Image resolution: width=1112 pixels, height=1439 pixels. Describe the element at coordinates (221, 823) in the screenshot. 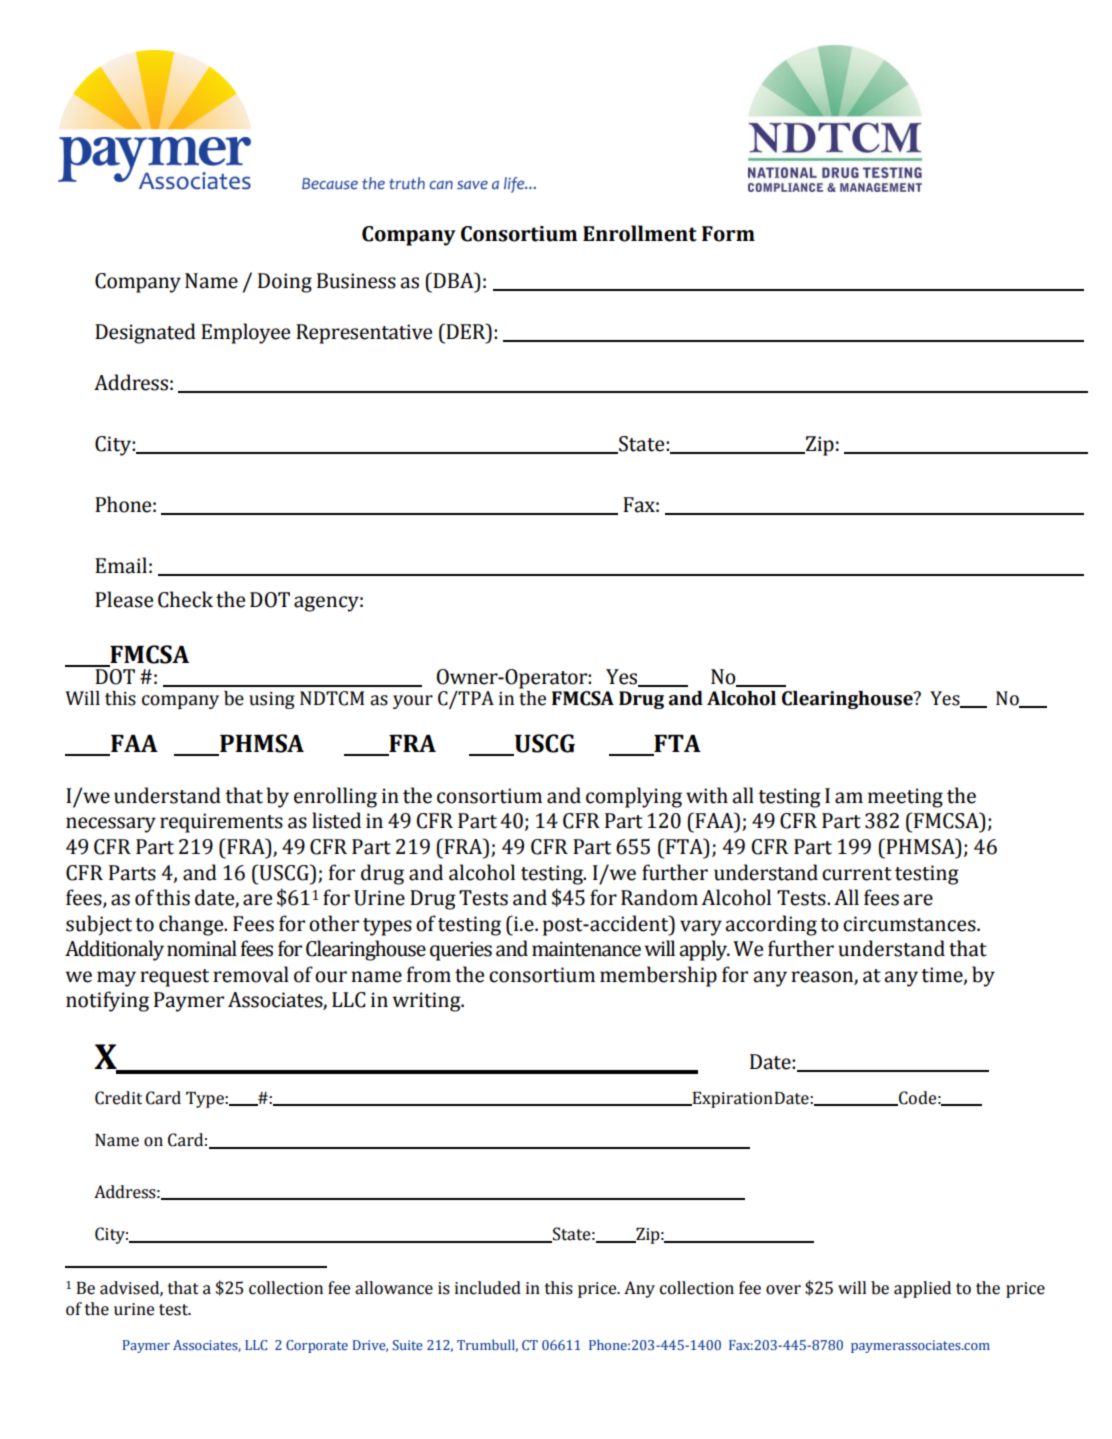

I see `requirements` at that location.
